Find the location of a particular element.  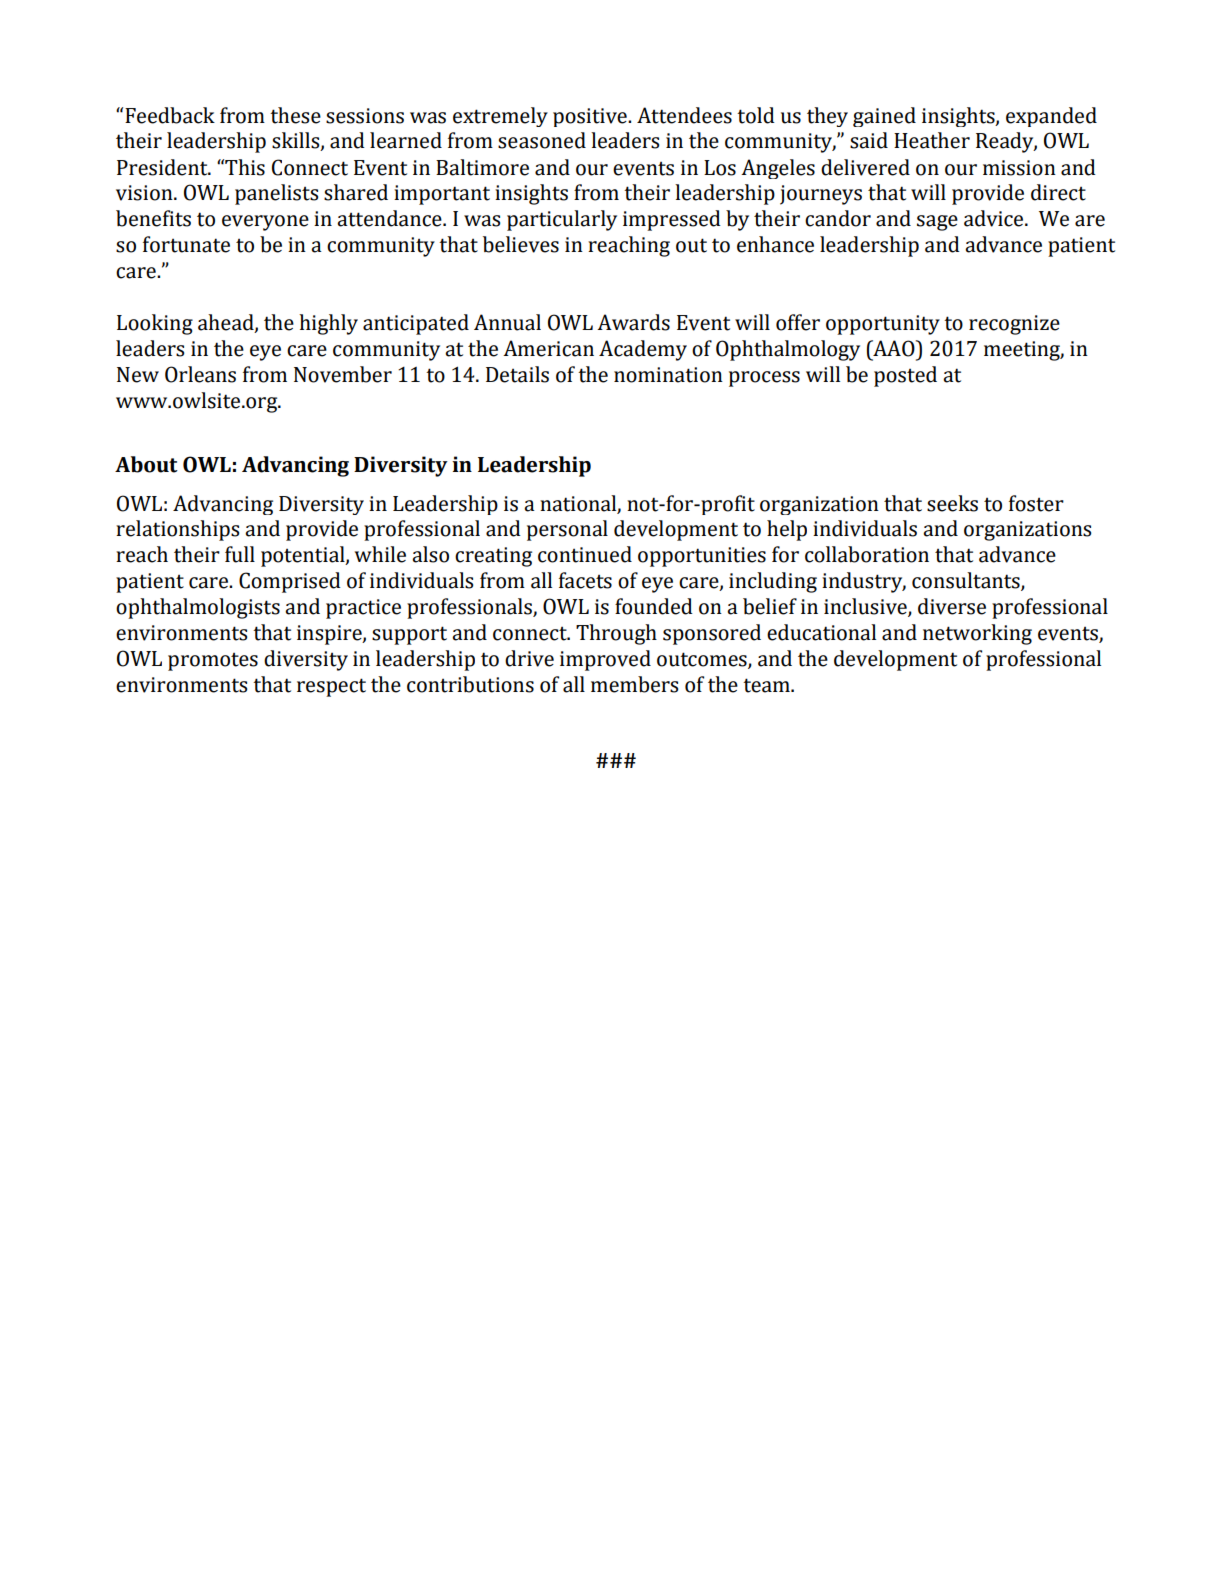

promotes is located at coordinates (213, 661).
